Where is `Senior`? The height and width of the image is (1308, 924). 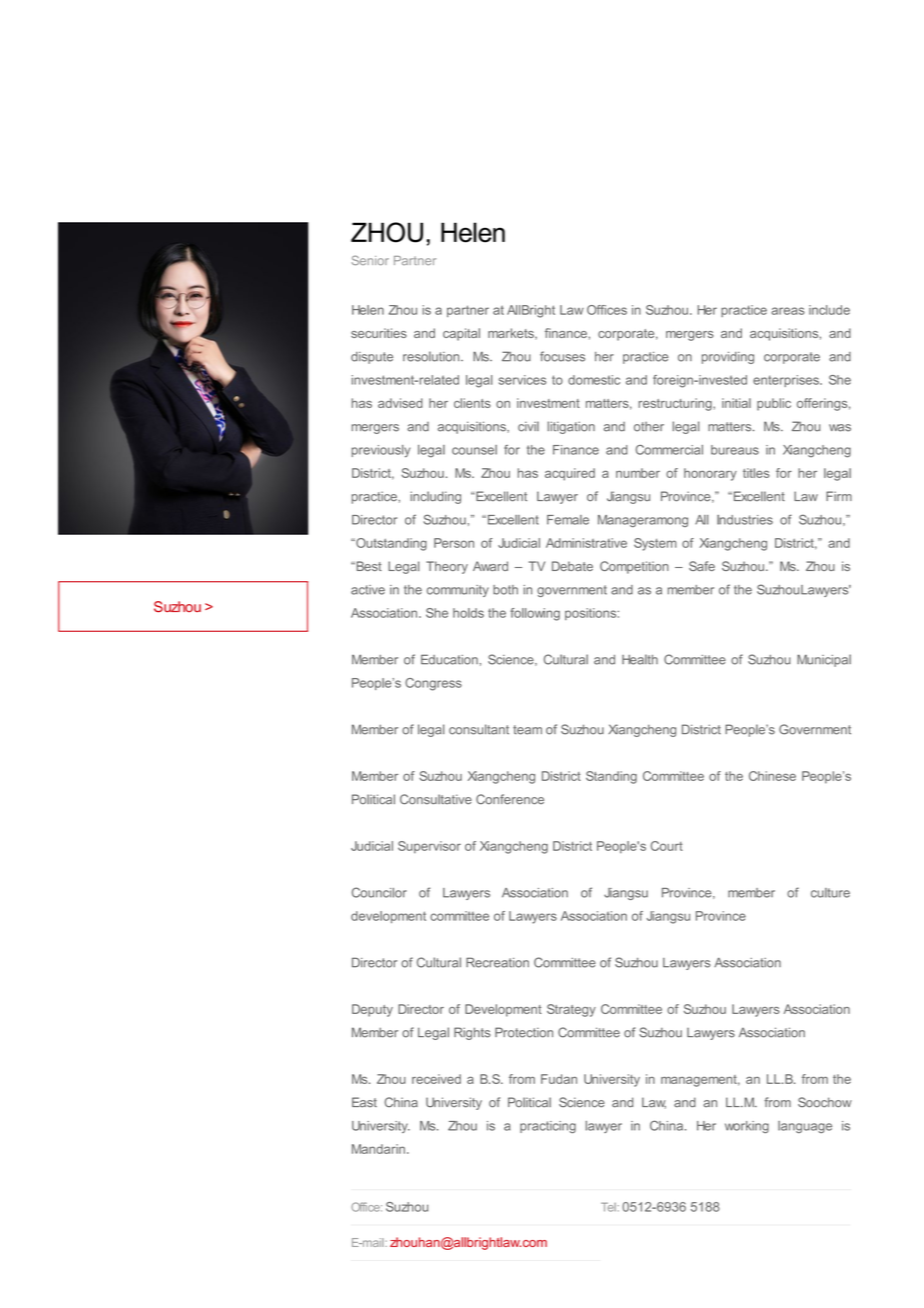 Senior is located at coordinates (370, 260).
